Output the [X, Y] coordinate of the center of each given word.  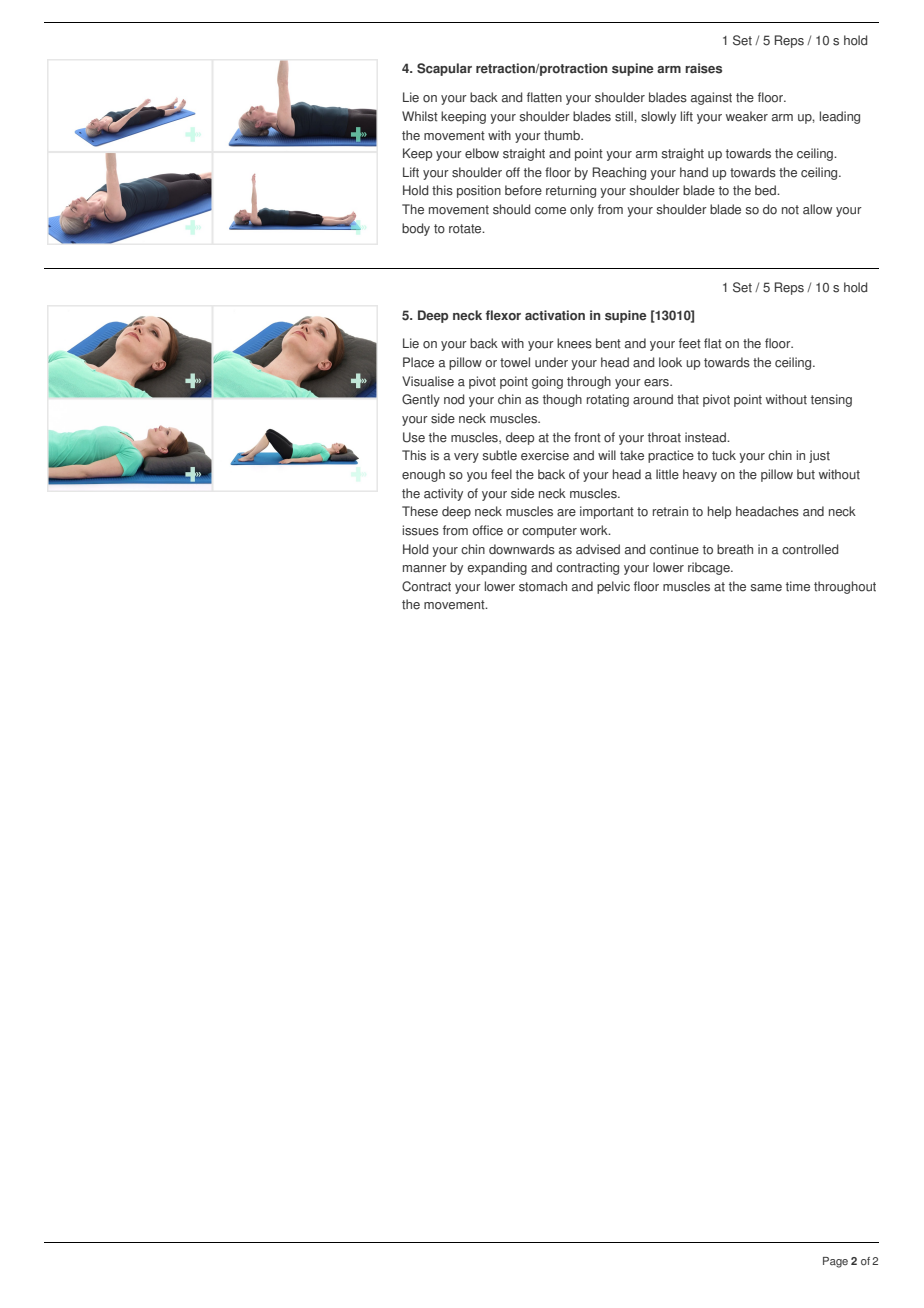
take [632, 455]
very [466, 458]
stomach [543, 586]
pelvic [613, 587]
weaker [747, 116]
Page [835, 1262]
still [625, 116]
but [806, 474]
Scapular [444, 69]
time [798, 586]
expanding [497, 568]
